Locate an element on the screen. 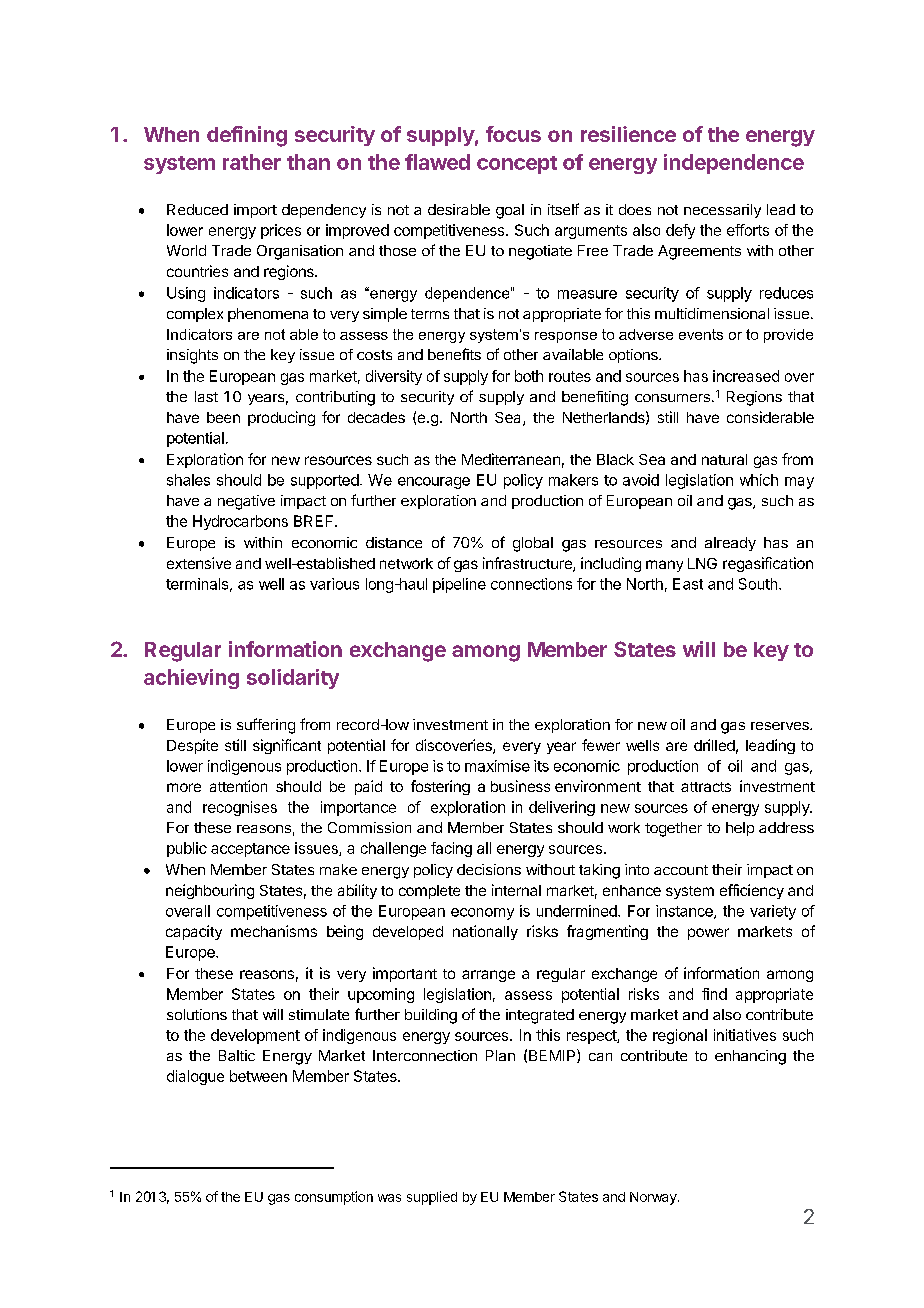 The image size is (924, 1308). necessarily is located at coordinates (722, 211).
